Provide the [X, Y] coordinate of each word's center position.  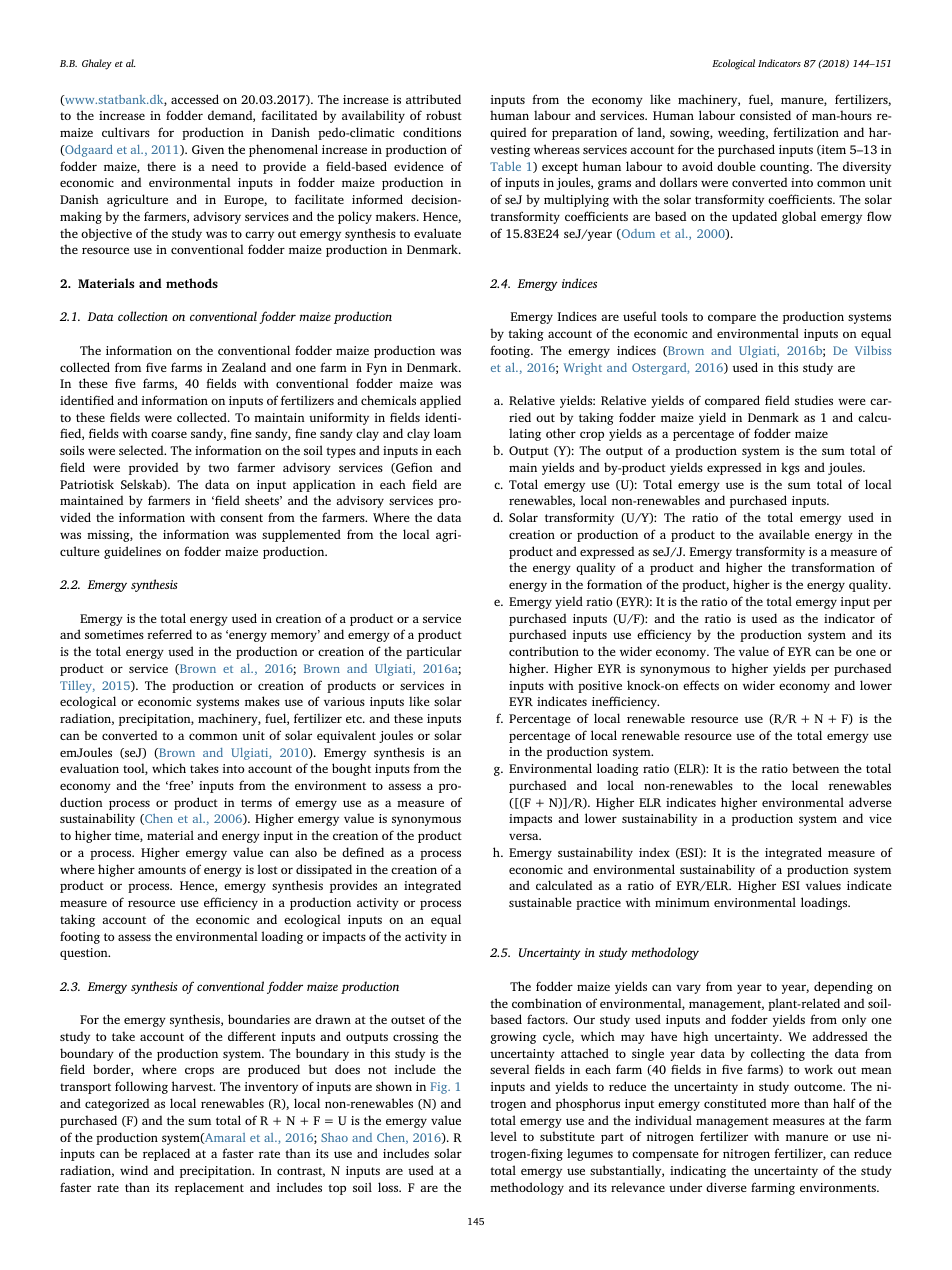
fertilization [806, 132]
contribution [544, 651]
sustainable [540, 902]
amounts [162, 870]
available [784, 534]
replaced [166, 1154]
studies [814, 400]
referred [169, 634]
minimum [682, 902]
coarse [169, 434]
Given [208, 149]
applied [440, 401]
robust [444, 115]
